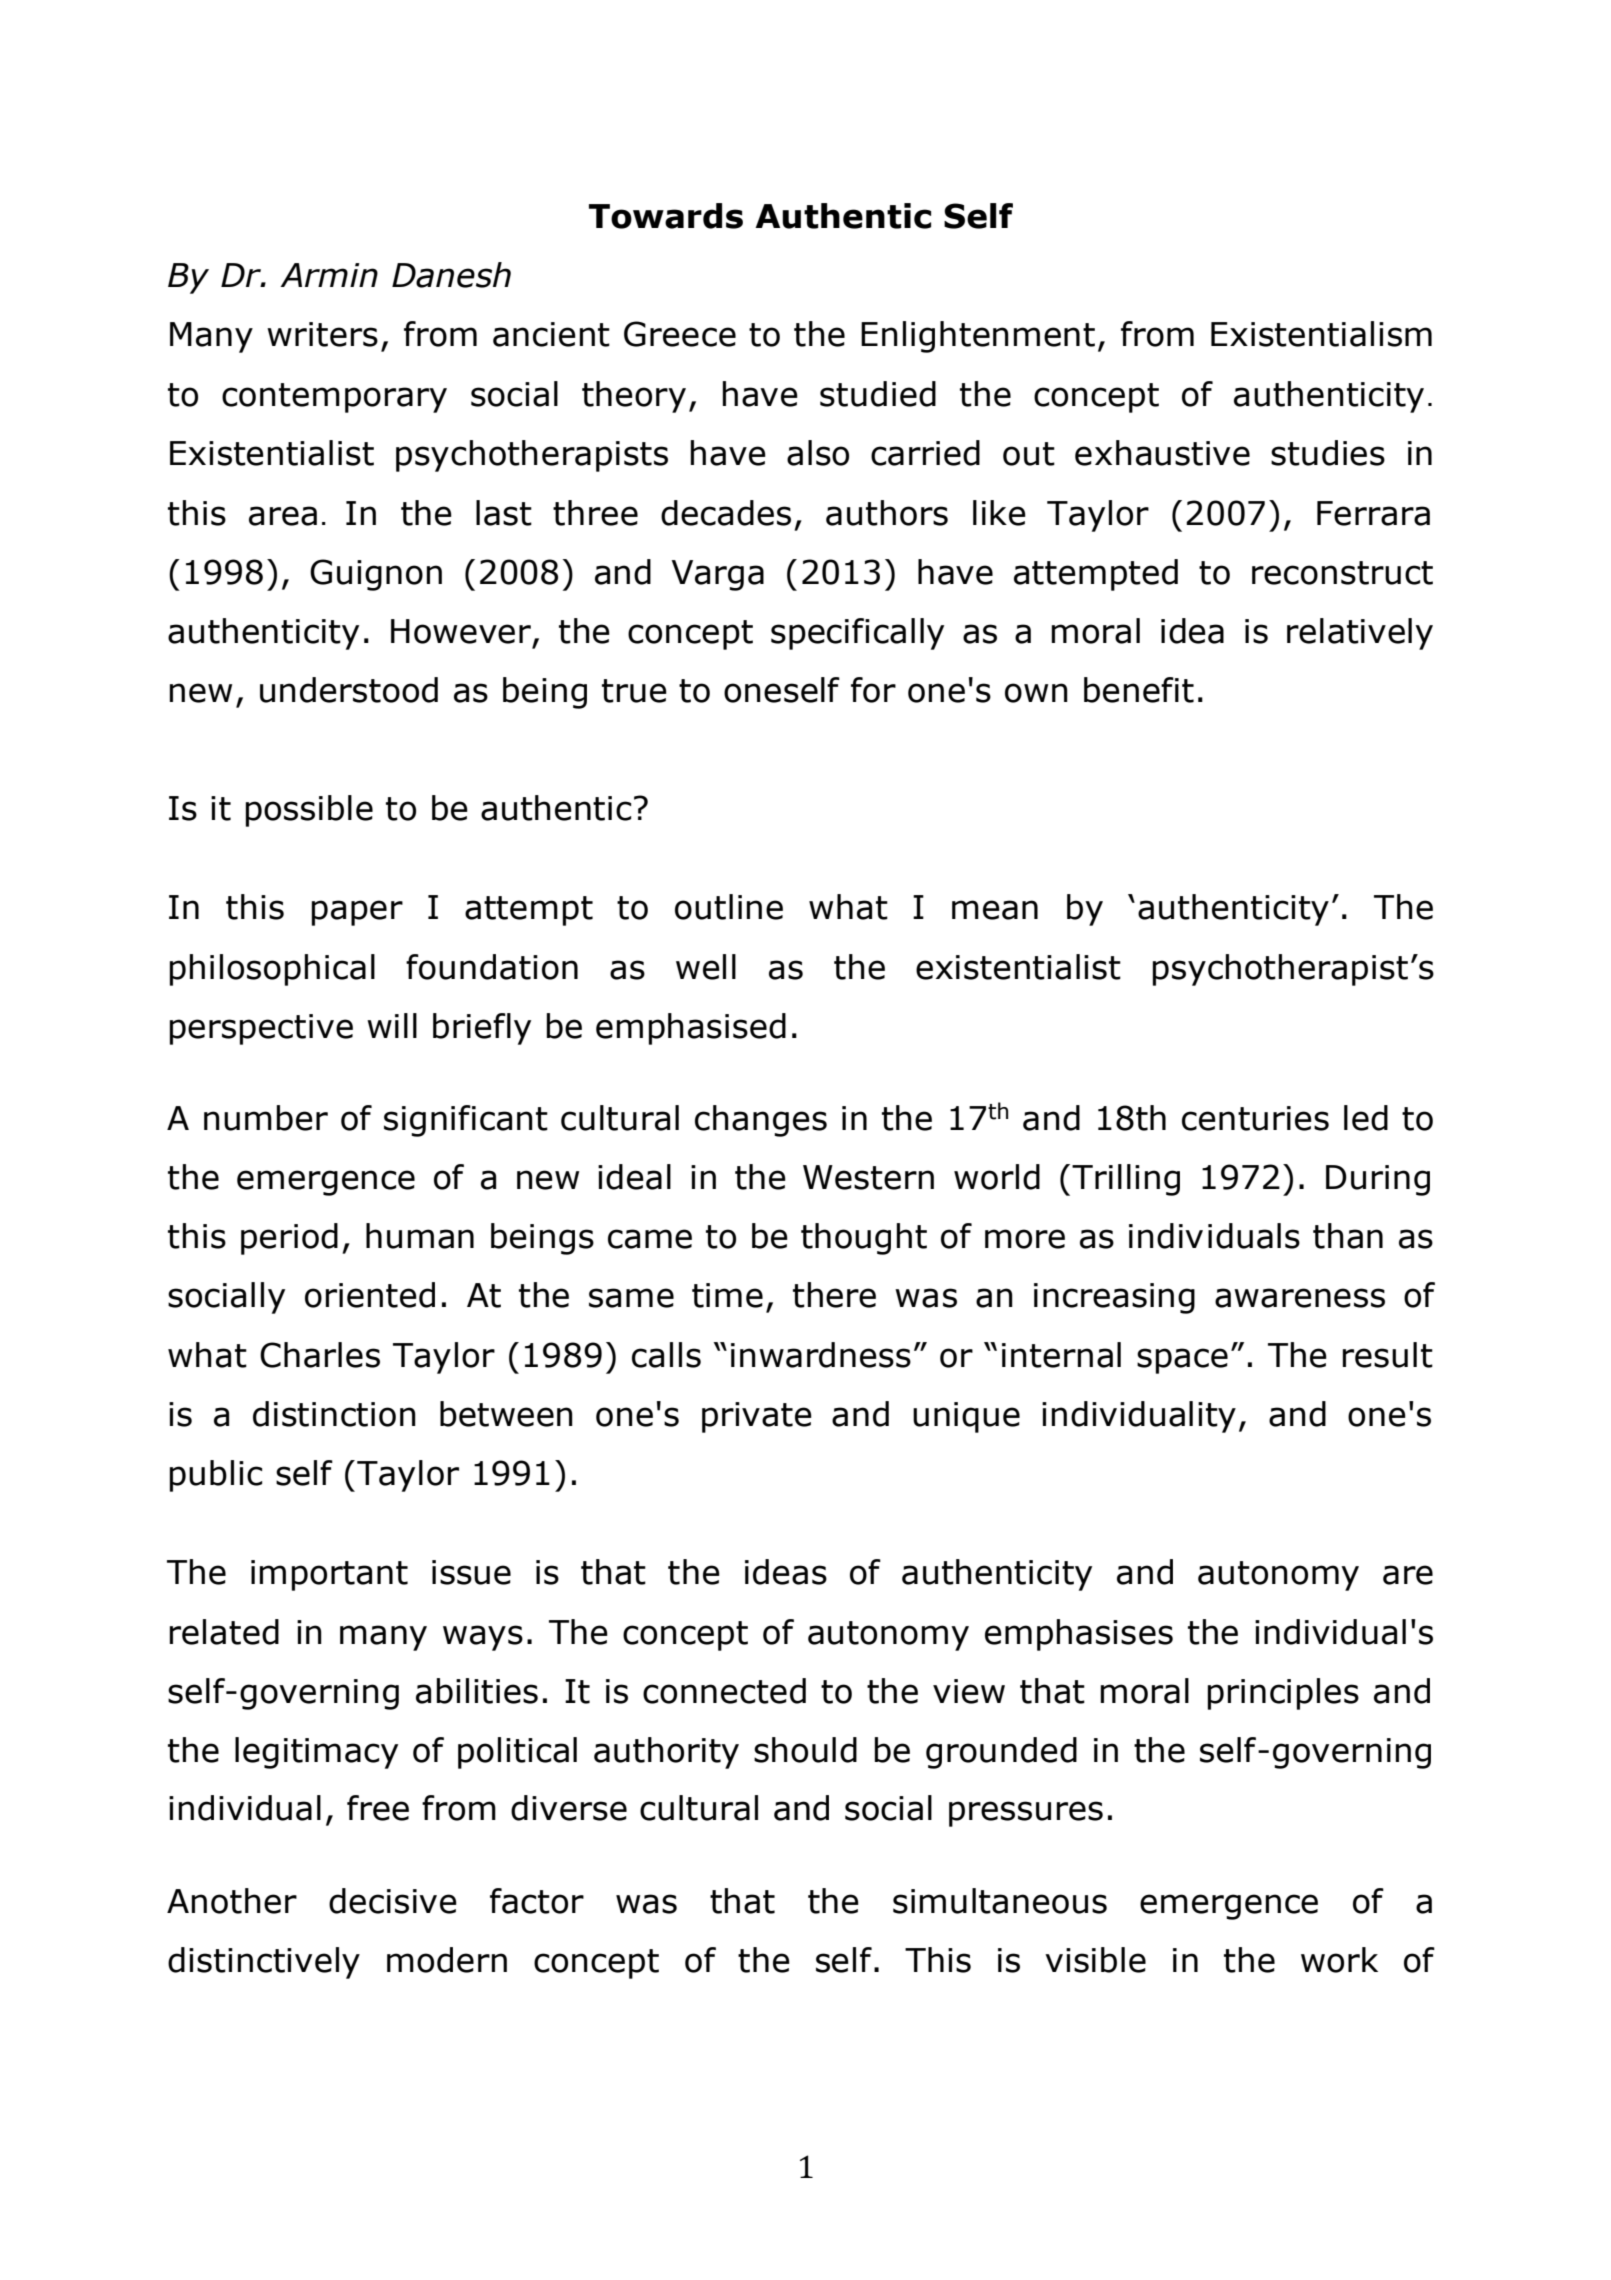  What do you see at coordinates (461, 631) in the screenshot?
I see `However` at bounding box center [461, 631].
